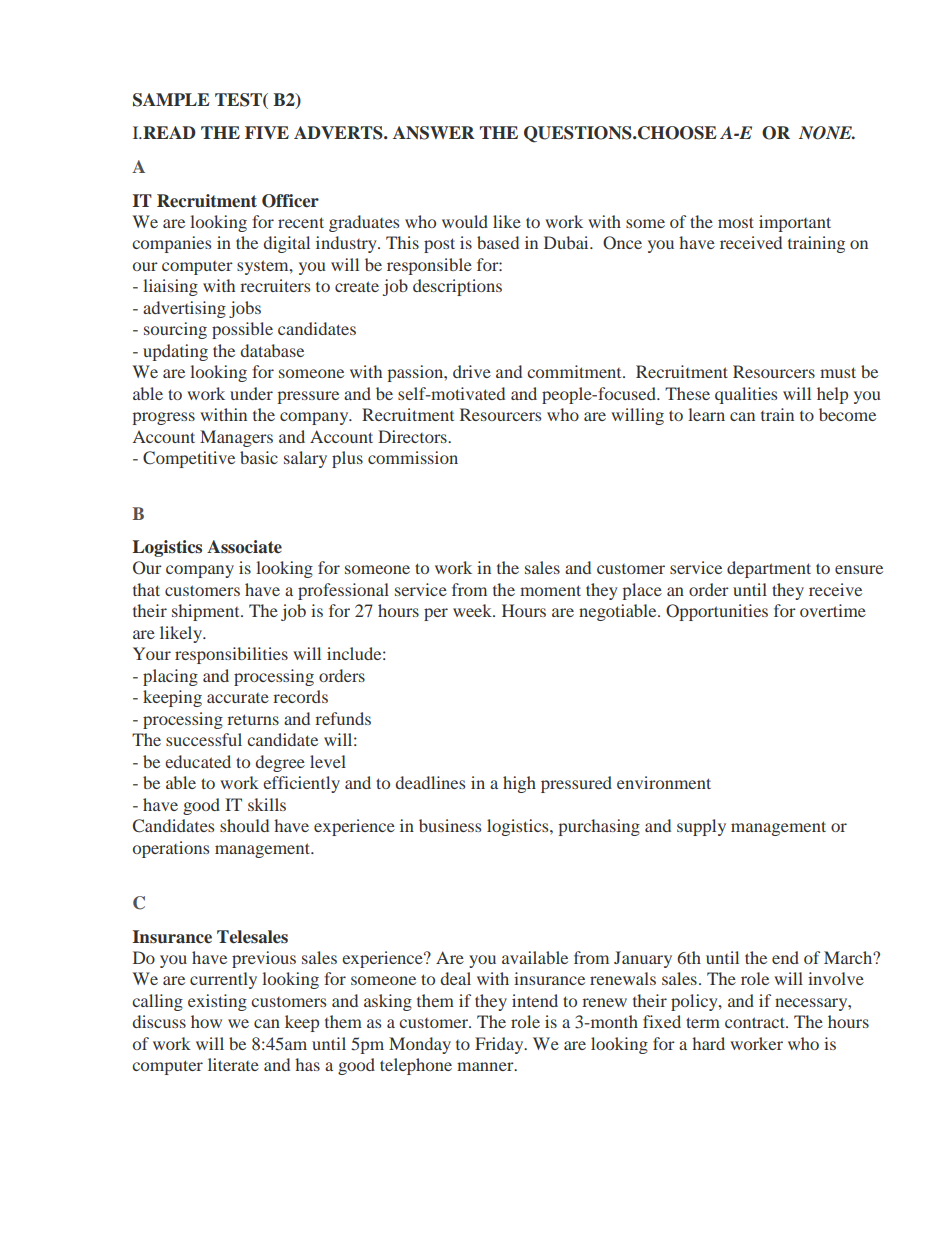 The image size is (952, 1233). What do you see at coordinates (500, 1045) in the screenshot?
I see `Friday` at bounding box center [500, 1045].
